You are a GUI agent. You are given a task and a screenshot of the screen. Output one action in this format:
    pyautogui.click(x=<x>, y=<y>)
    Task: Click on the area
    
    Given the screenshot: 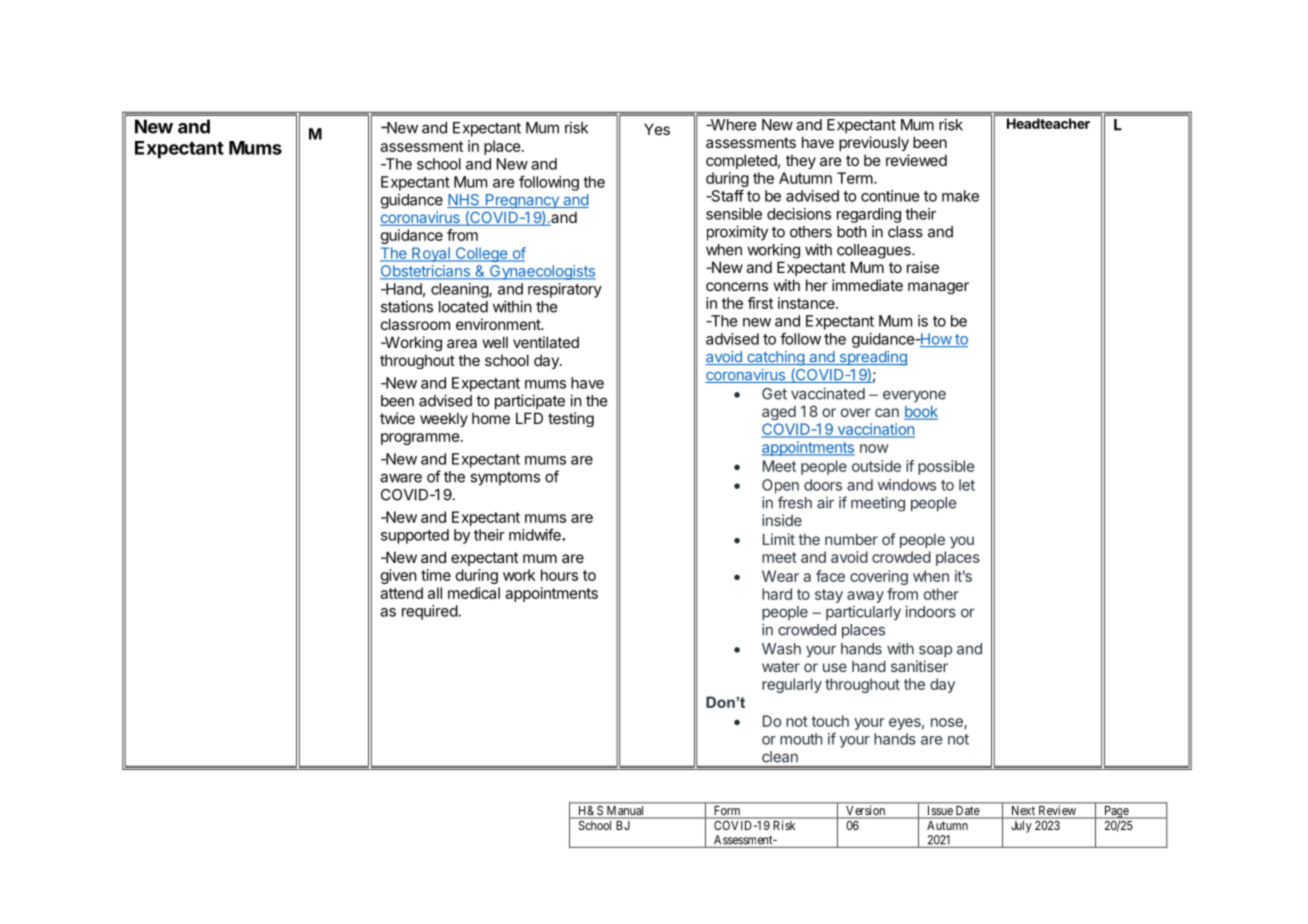 What is the action you would take?
    pyautogui.click(x=462, y=343)
